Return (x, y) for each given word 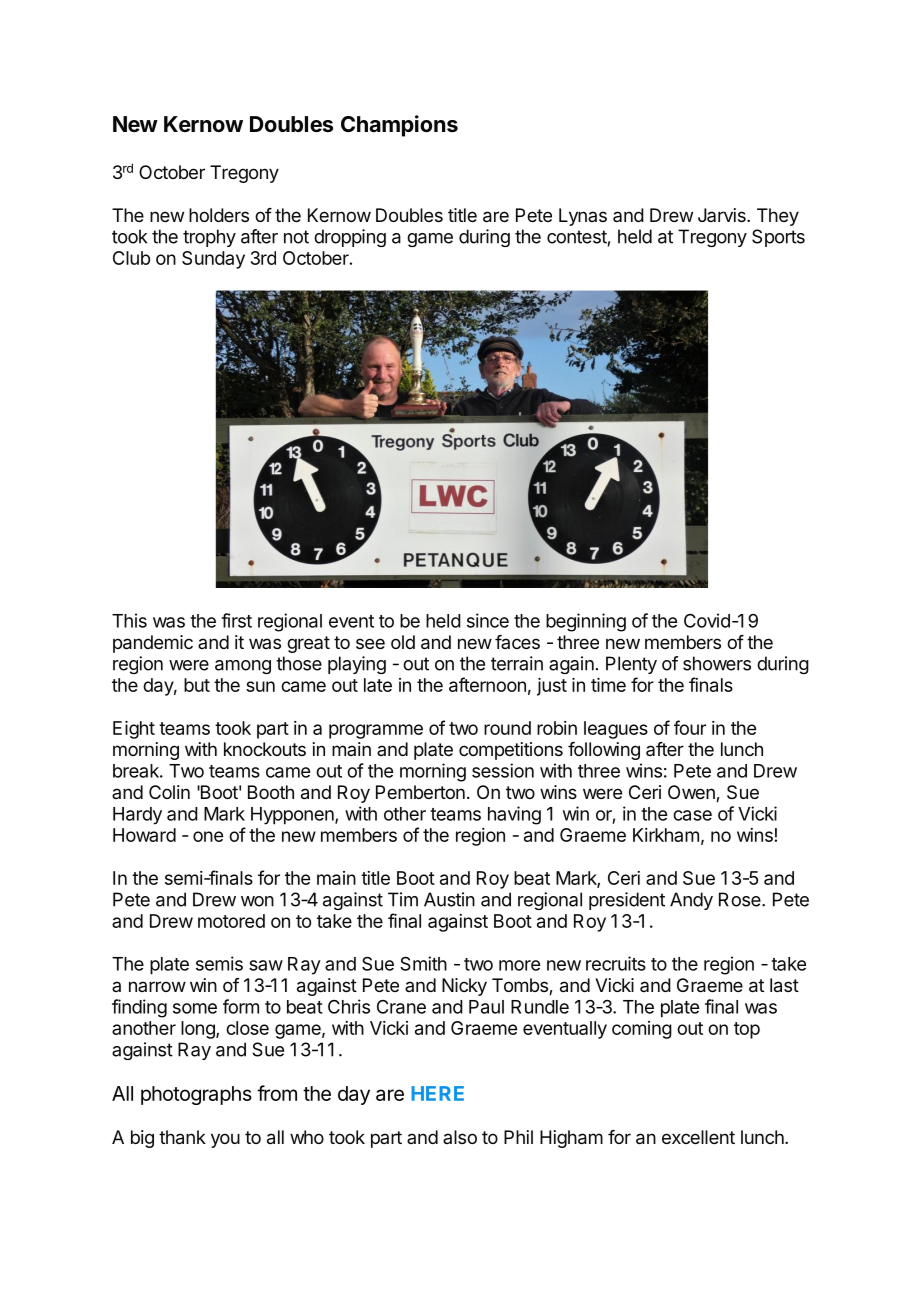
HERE (437, 1093)
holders (219, 215)
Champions (399, 126)
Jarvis (723, 215)
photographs (196, 1095)
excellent (698, 1137)
